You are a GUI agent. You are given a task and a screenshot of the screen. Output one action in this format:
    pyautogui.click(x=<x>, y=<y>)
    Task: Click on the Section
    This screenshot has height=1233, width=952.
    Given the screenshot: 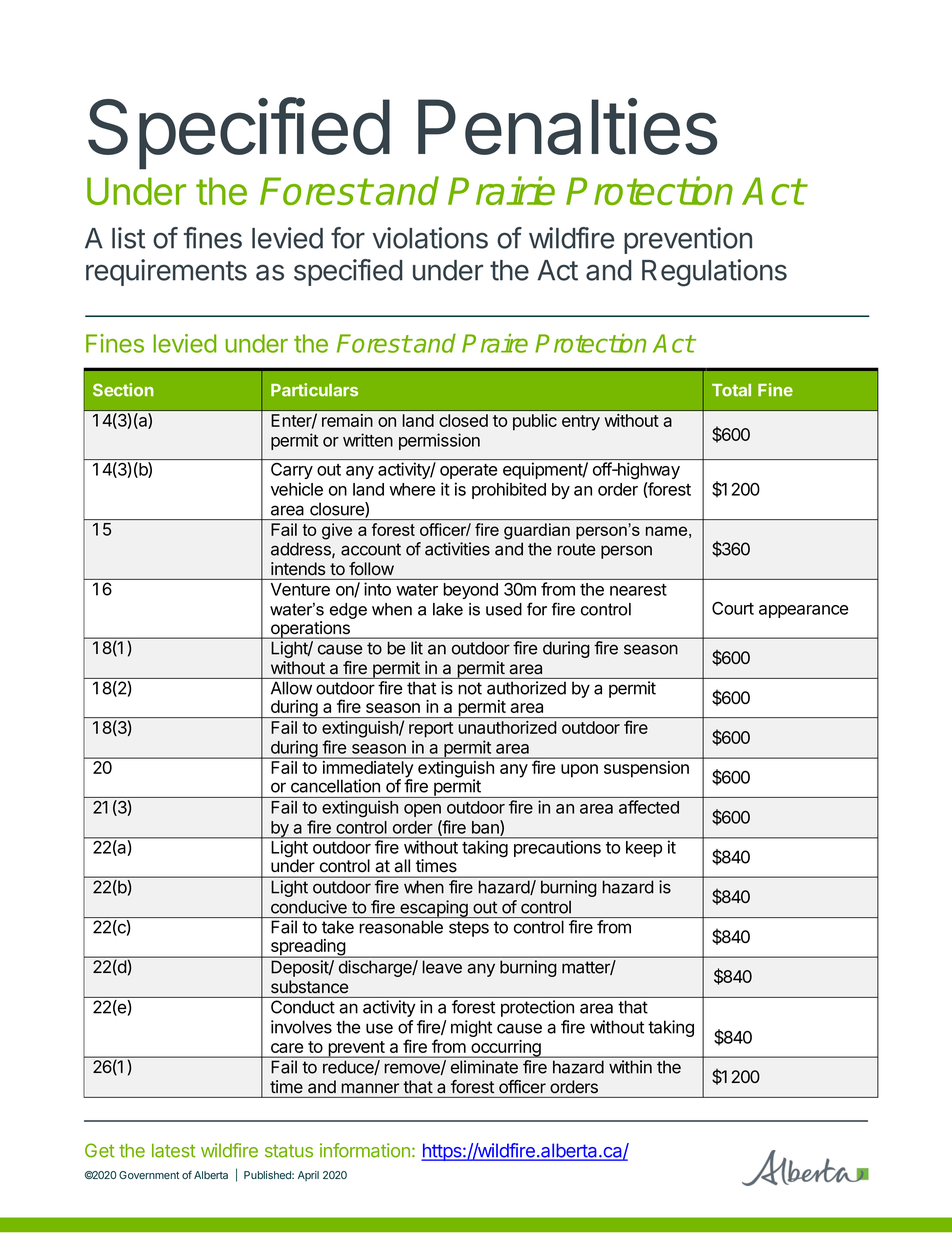 What is the action you would take?
    pyautogui.click(x=123, y=390)
